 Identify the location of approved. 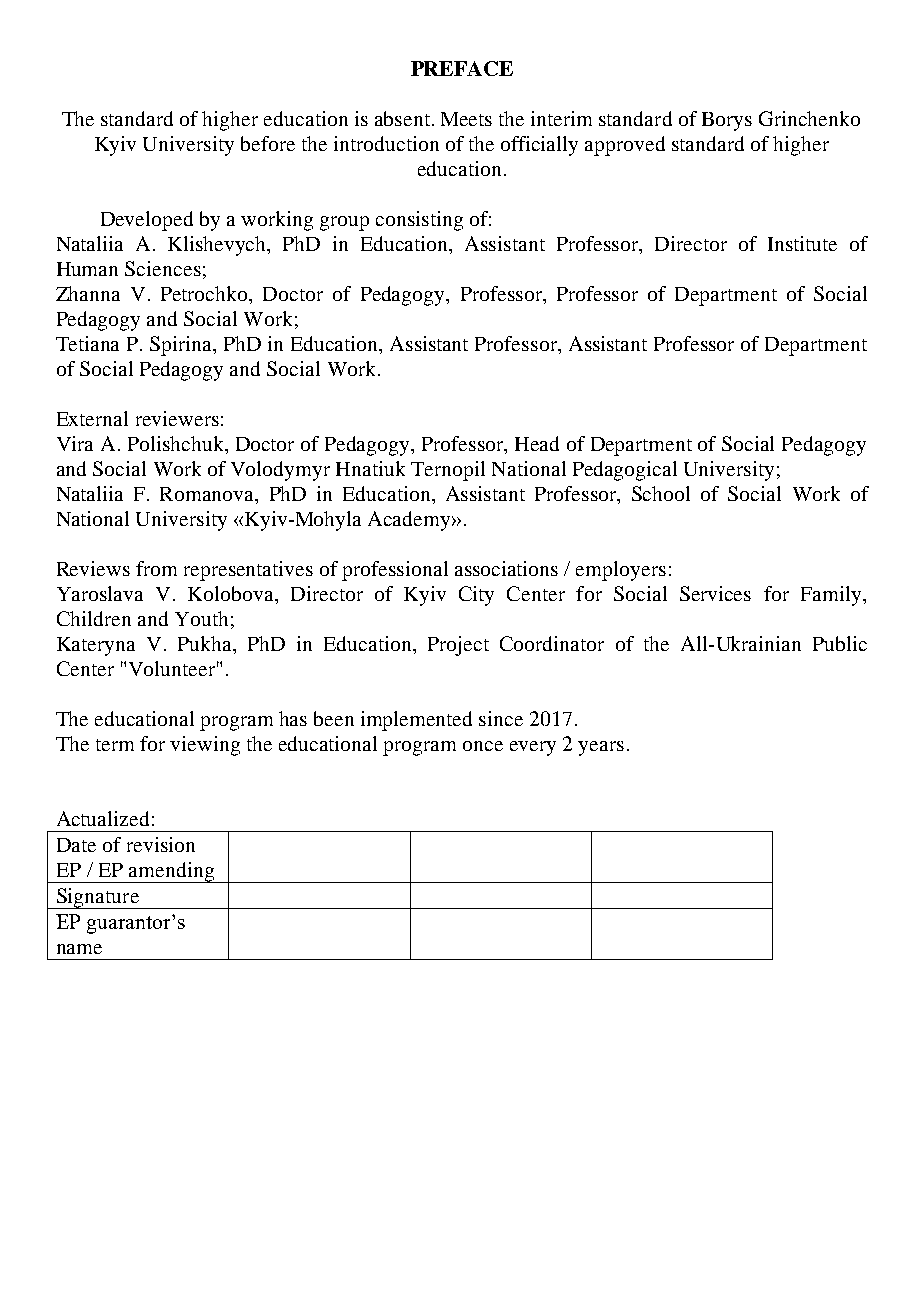
(625, 146).
